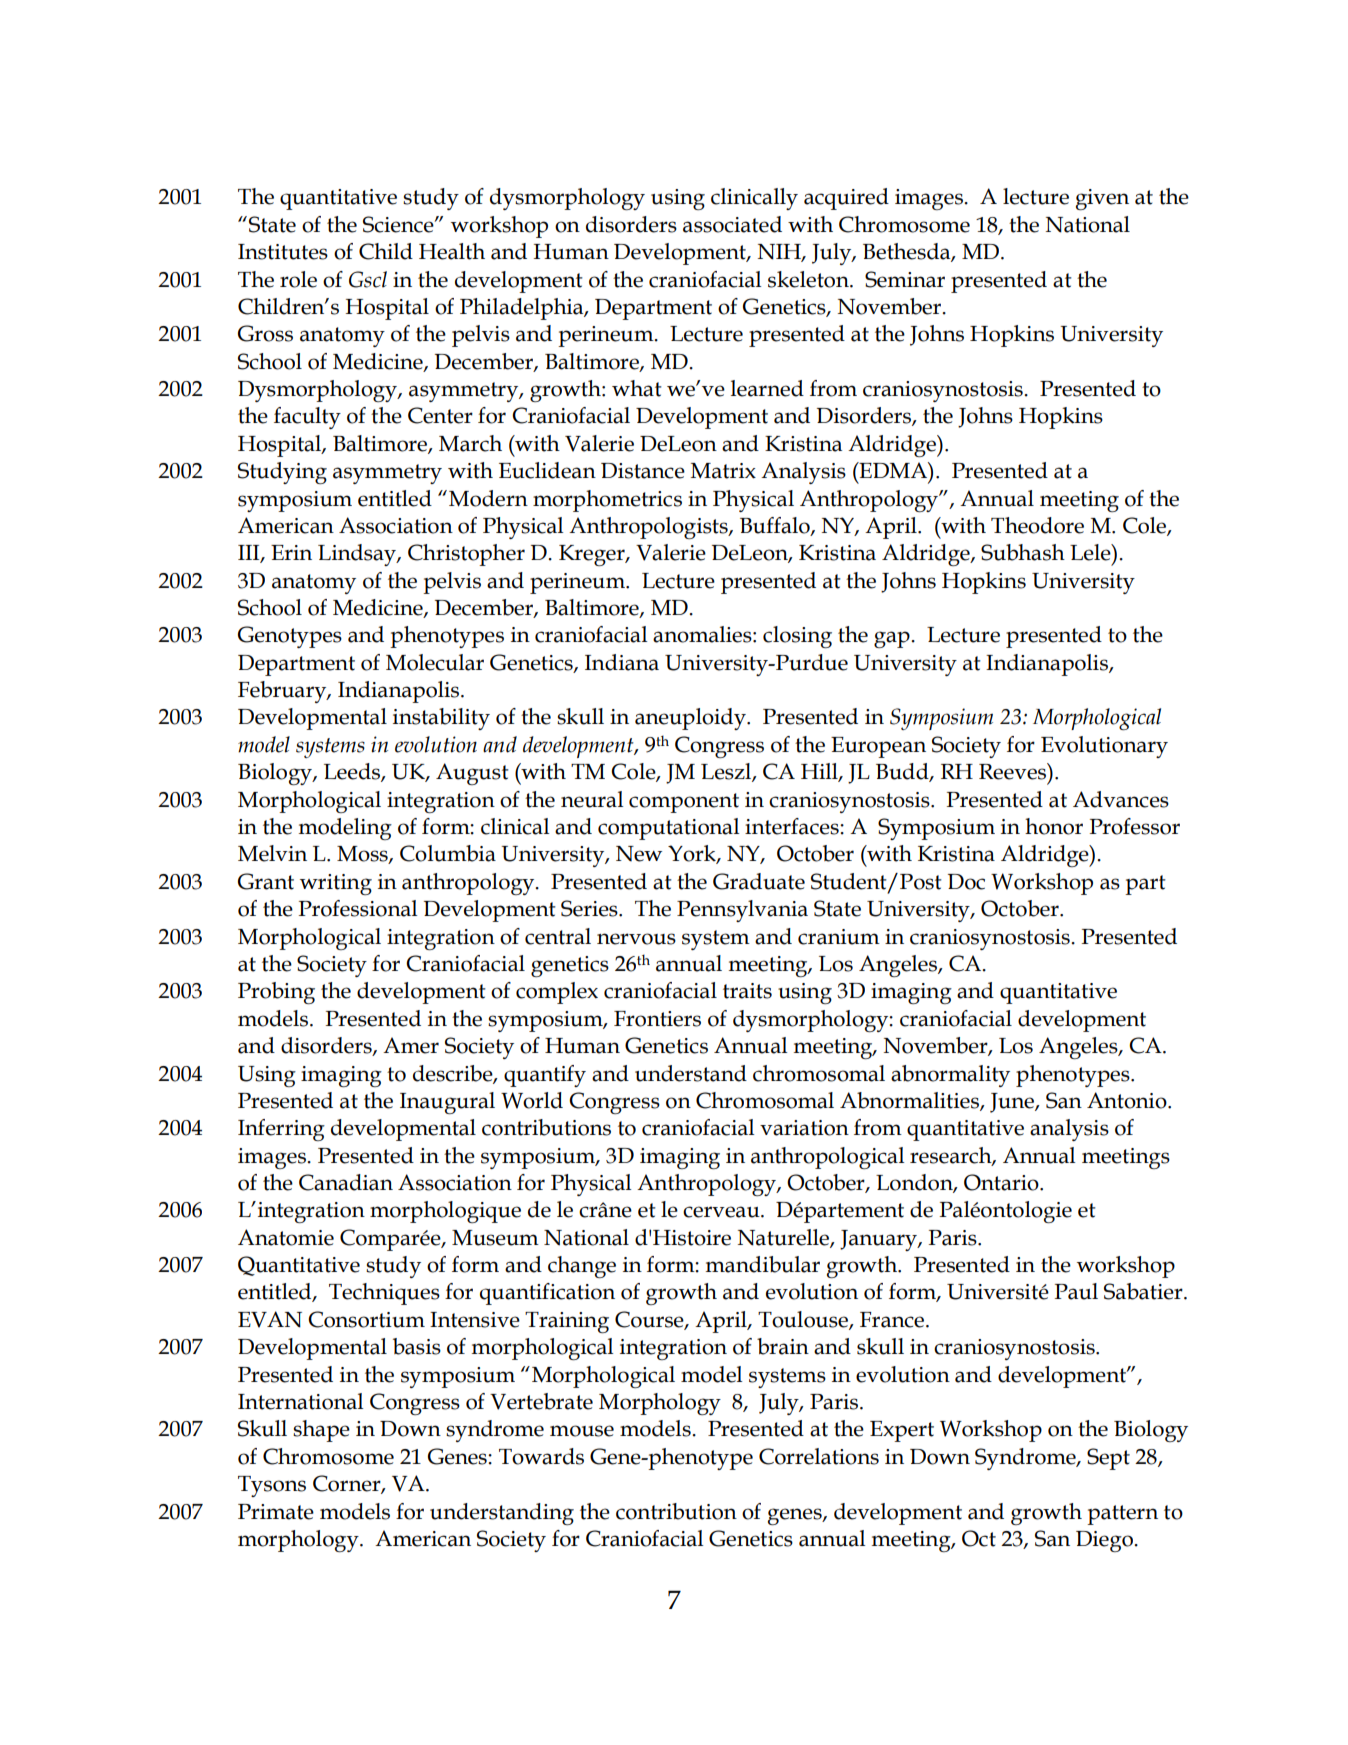 The height and width of the screenshot is (1745, 1348). What do you see at coordinates (1037, 525) in the screenshot?
I see `Theodore` at bounding box center [1037, 525].
